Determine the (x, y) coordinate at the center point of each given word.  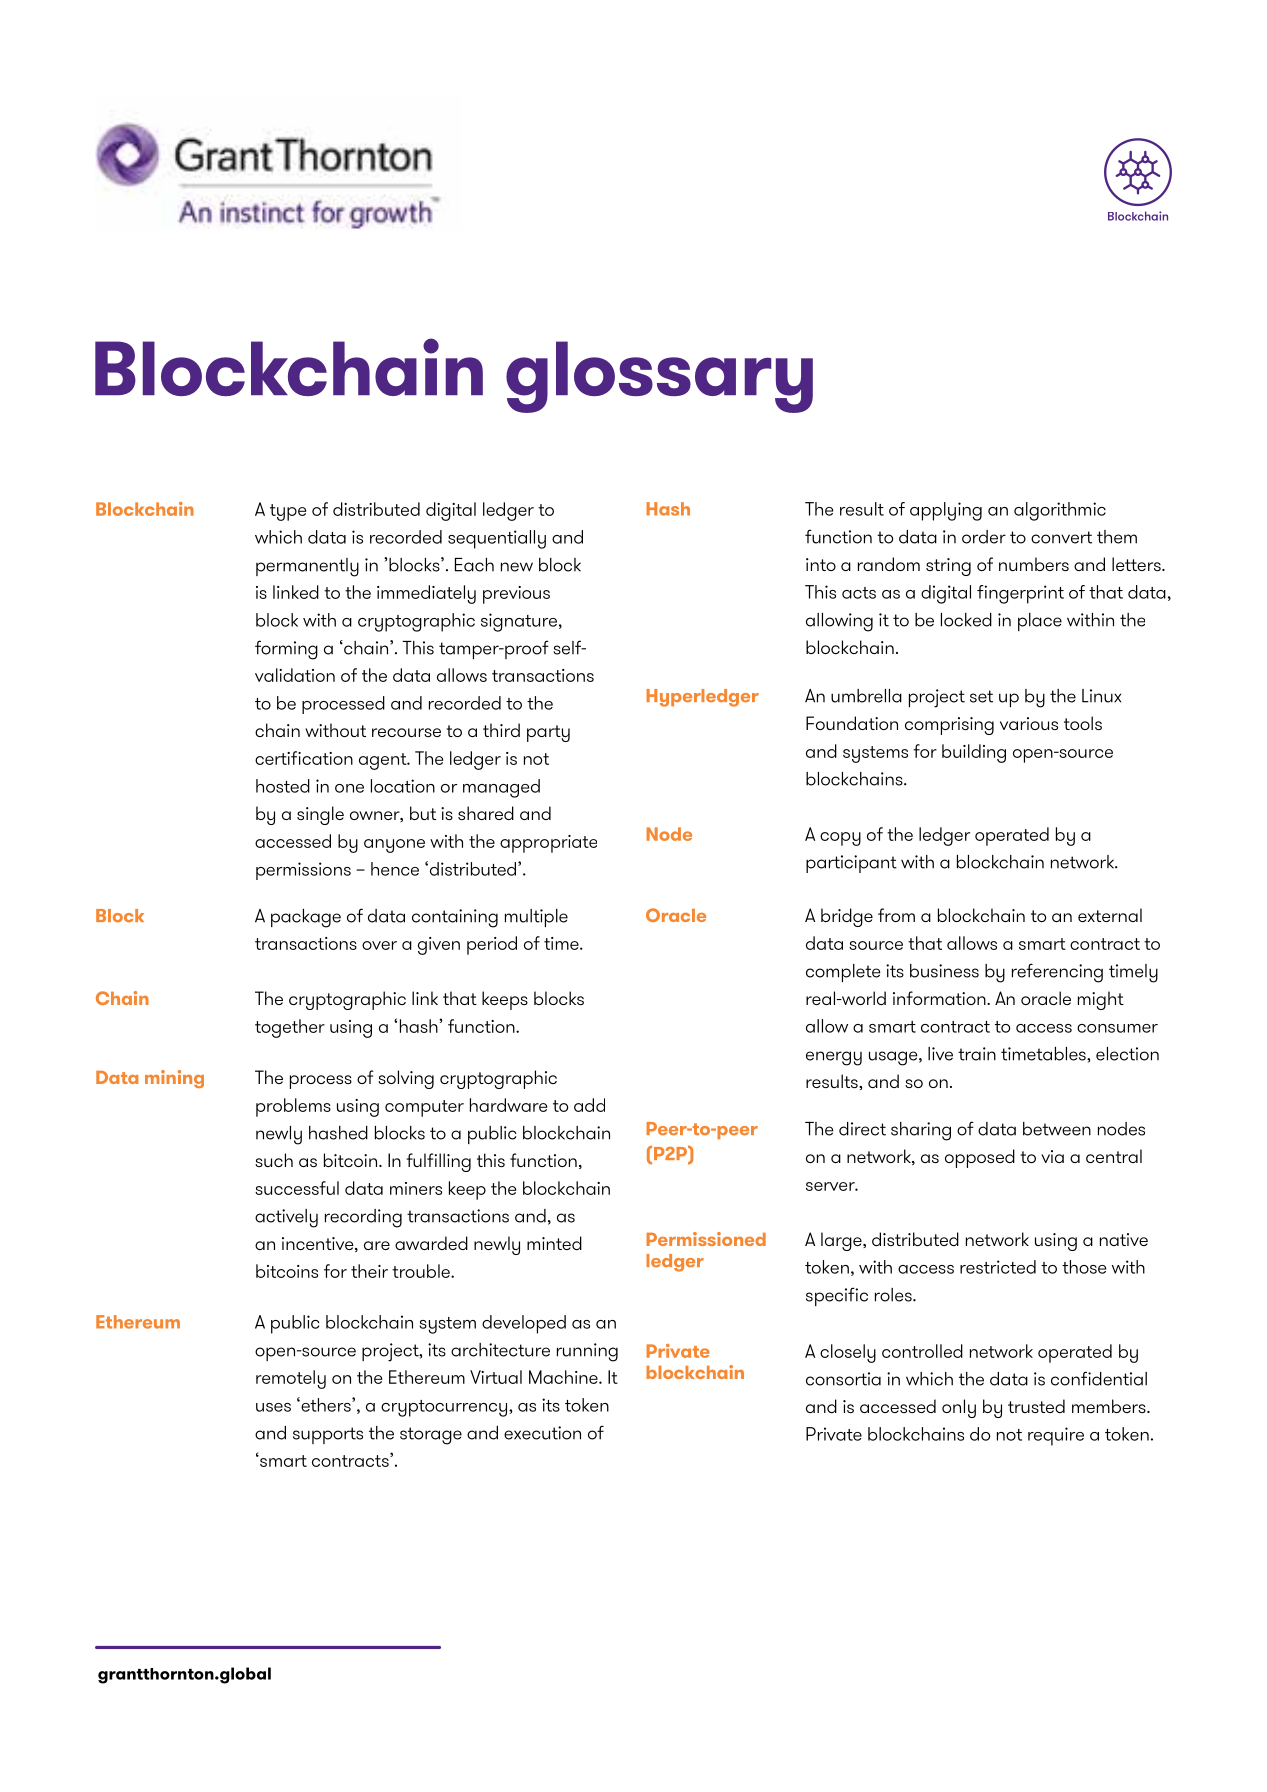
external (1110, 915)
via (1052, 1156)
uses (273, 1407)
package (306, 918)
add (589, 1105)
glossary (659, 377)
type (288, 512)
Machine (564, 1377)
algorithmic (1060, 511)
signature (519, 622)
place (1040, 622)
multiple (536, 918)
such (274, 1160)
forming (286, 650)
